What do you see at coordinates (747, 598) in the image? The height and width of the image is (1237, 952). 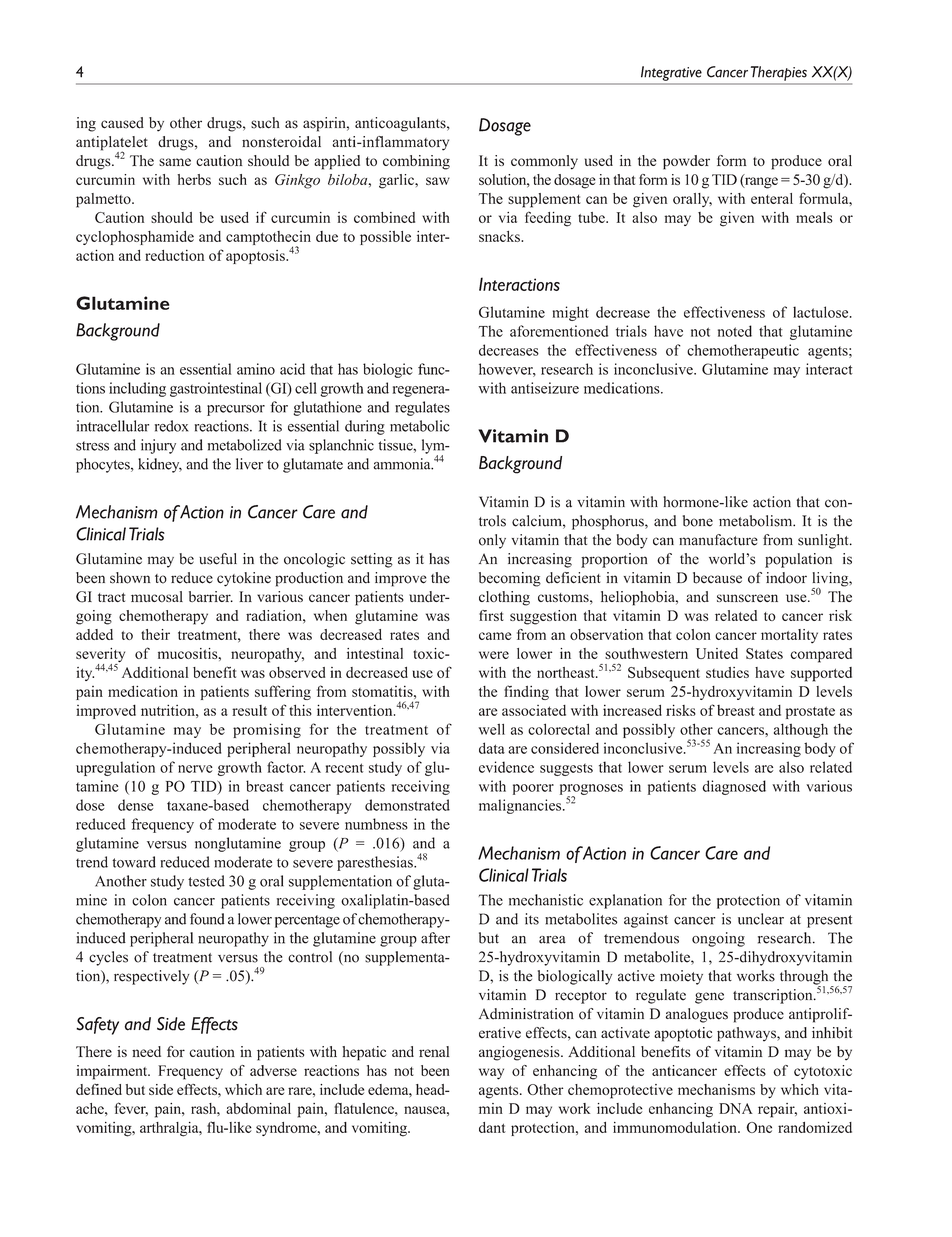 I see `sunscreen` at bounding box center [747, 598].
